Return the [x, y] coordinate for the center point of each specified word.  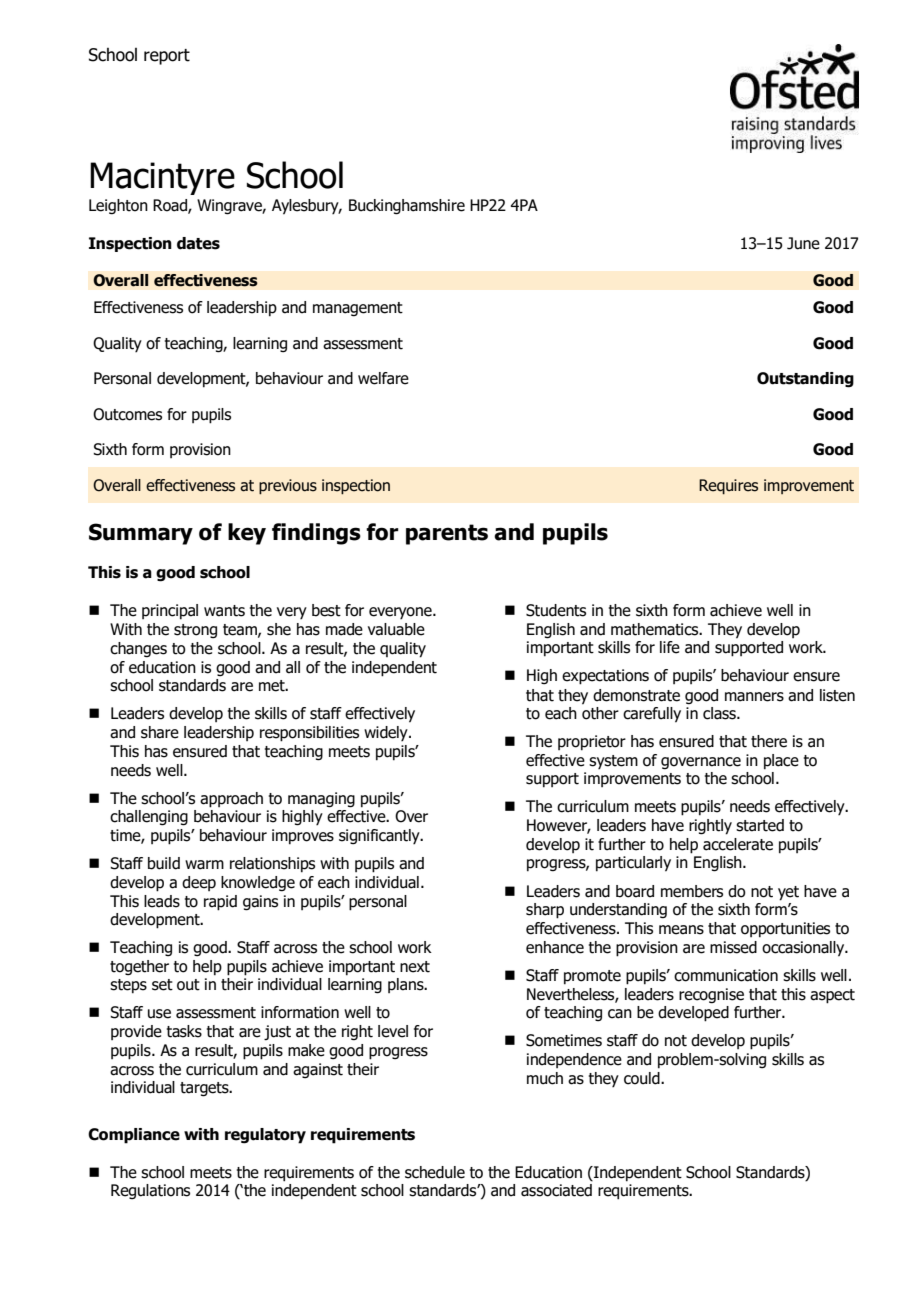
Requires [728, 487]
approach [231, 800]
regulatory [265, 1136]
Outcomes [127, 414]
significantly [380, 837]
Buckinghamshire [407, 207]
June [803, 243]
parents [447, 534]
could [643, 1078]
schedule [435, 1172]
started [760, 825]
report [167, 57]
